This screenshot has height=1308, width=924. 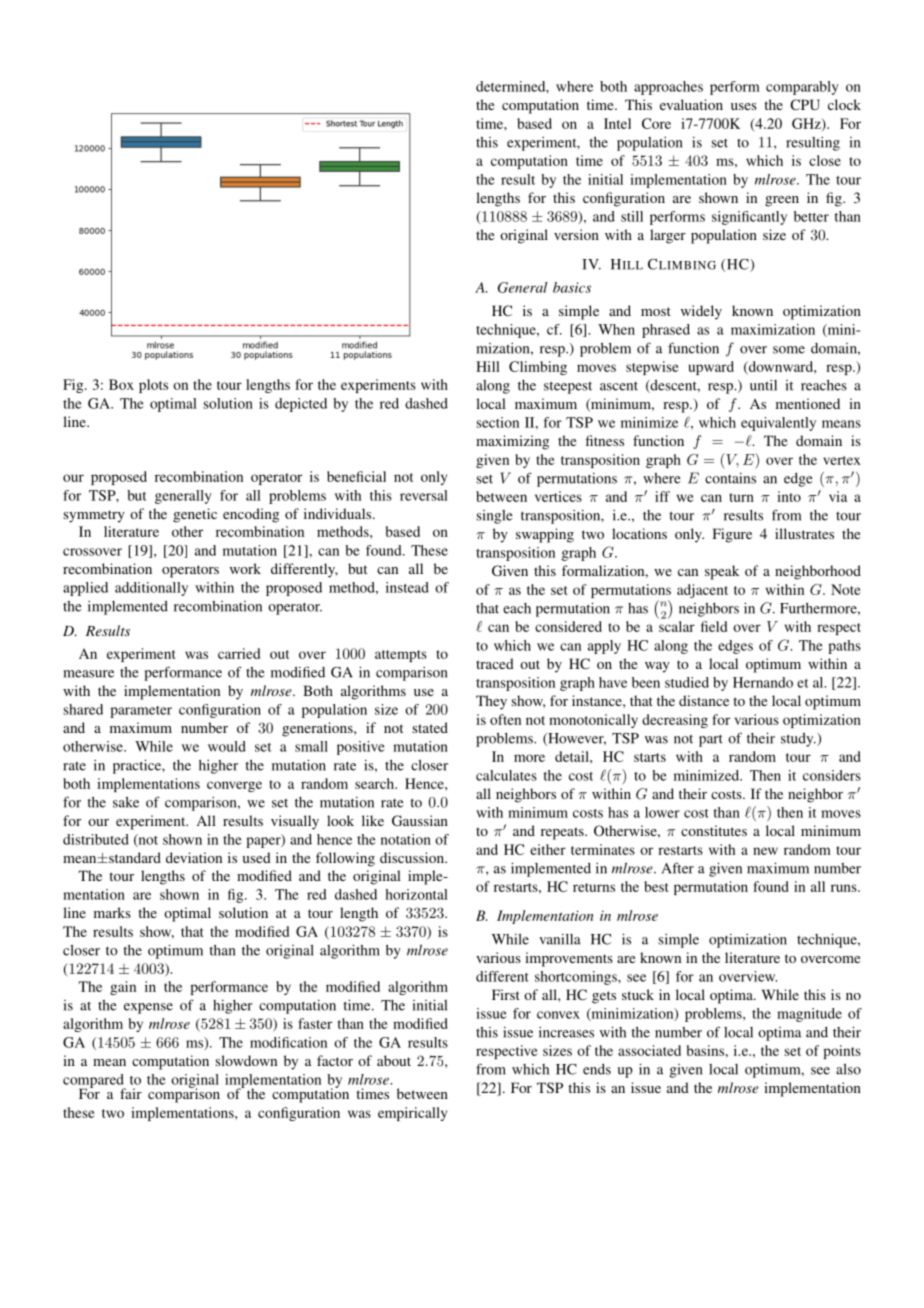 What do you see at coordinates (848, 1069) in the screenshot?
I see `also` at bounding box center [848, 1069].
